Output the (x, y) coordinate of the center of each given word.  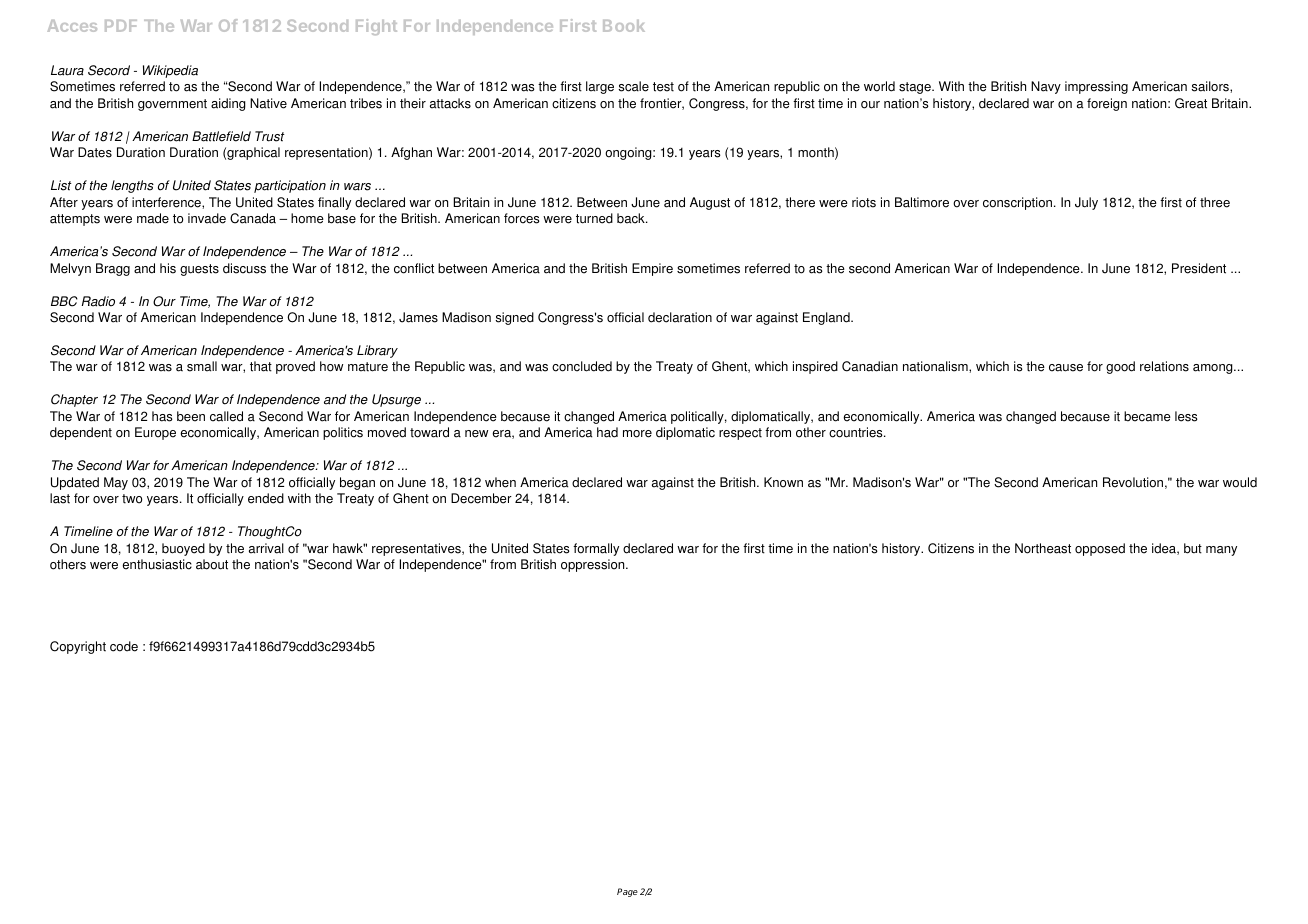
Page (627, 892)
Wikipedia (170, 71)
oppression (594, 565)
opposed (1100, 549)
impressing (1096, 87)
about (212, 564)
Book (624, 26)
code (124, 646)
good (1120, 367)
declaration (680, 317)
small (202, 366)
